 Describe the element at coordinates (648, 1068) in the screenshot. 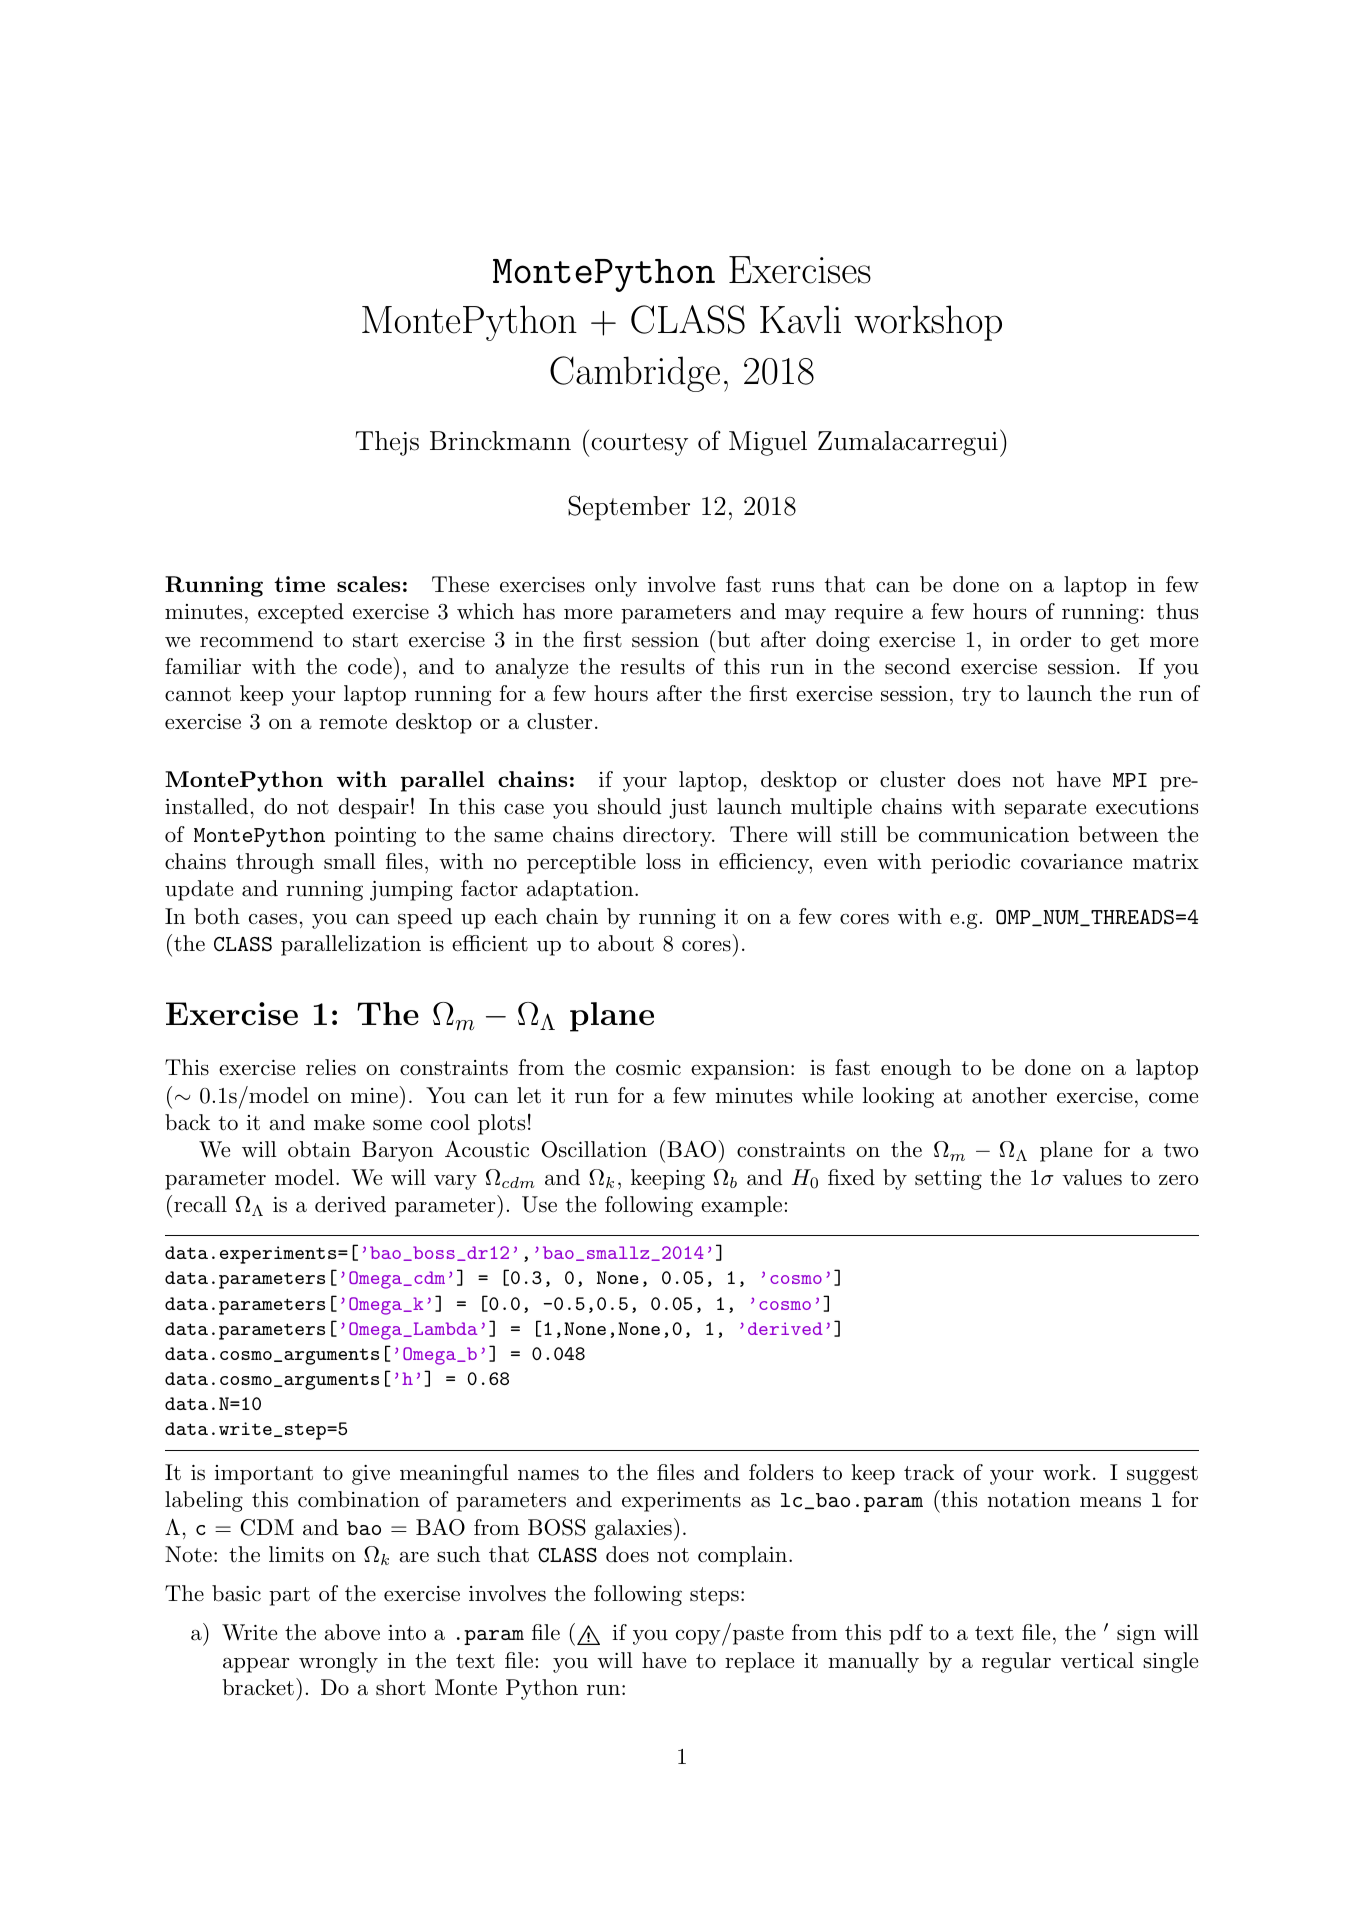

I see `cosmic` at that location.
